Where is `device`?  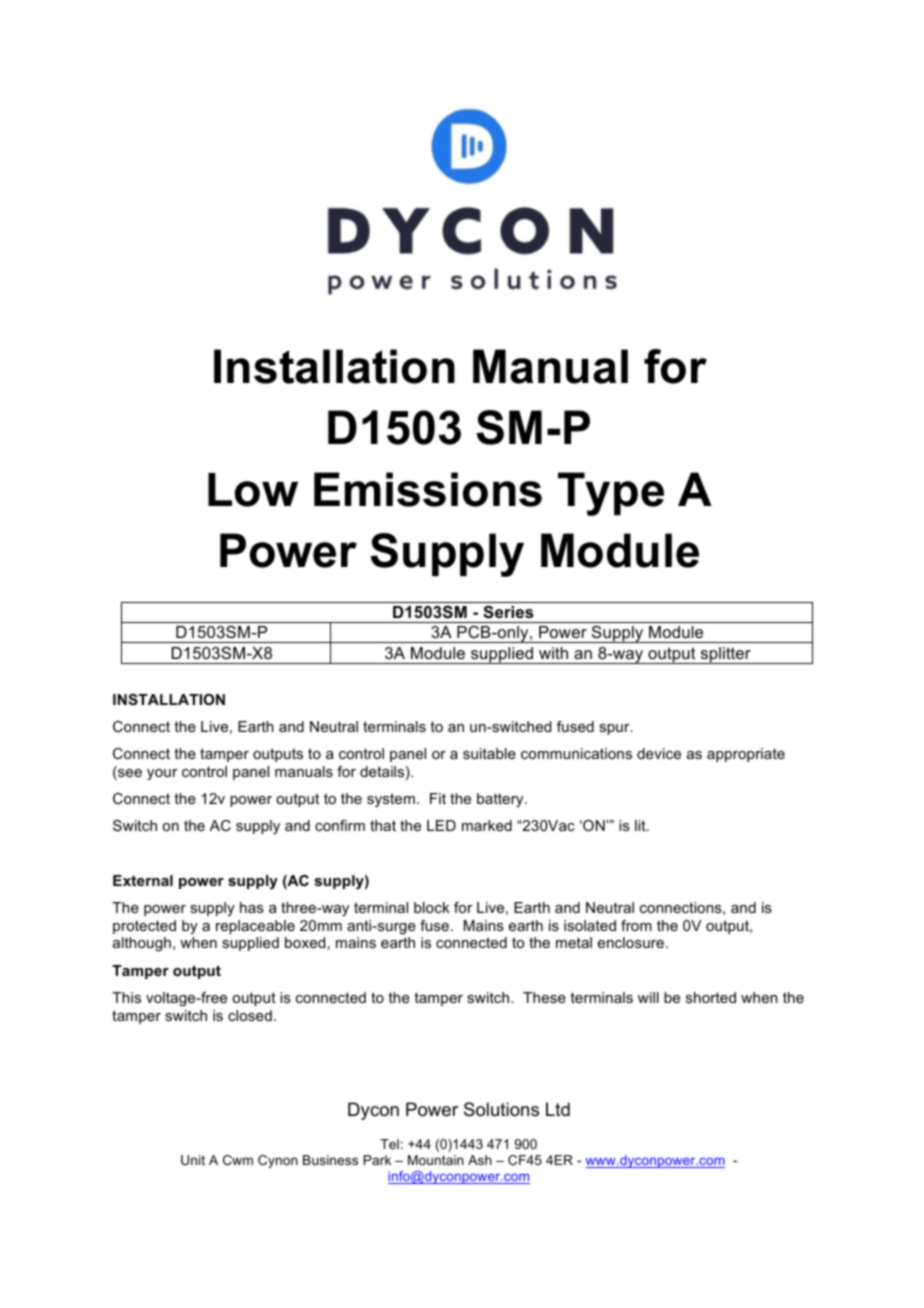 device is located at coordinates (659, 753).
